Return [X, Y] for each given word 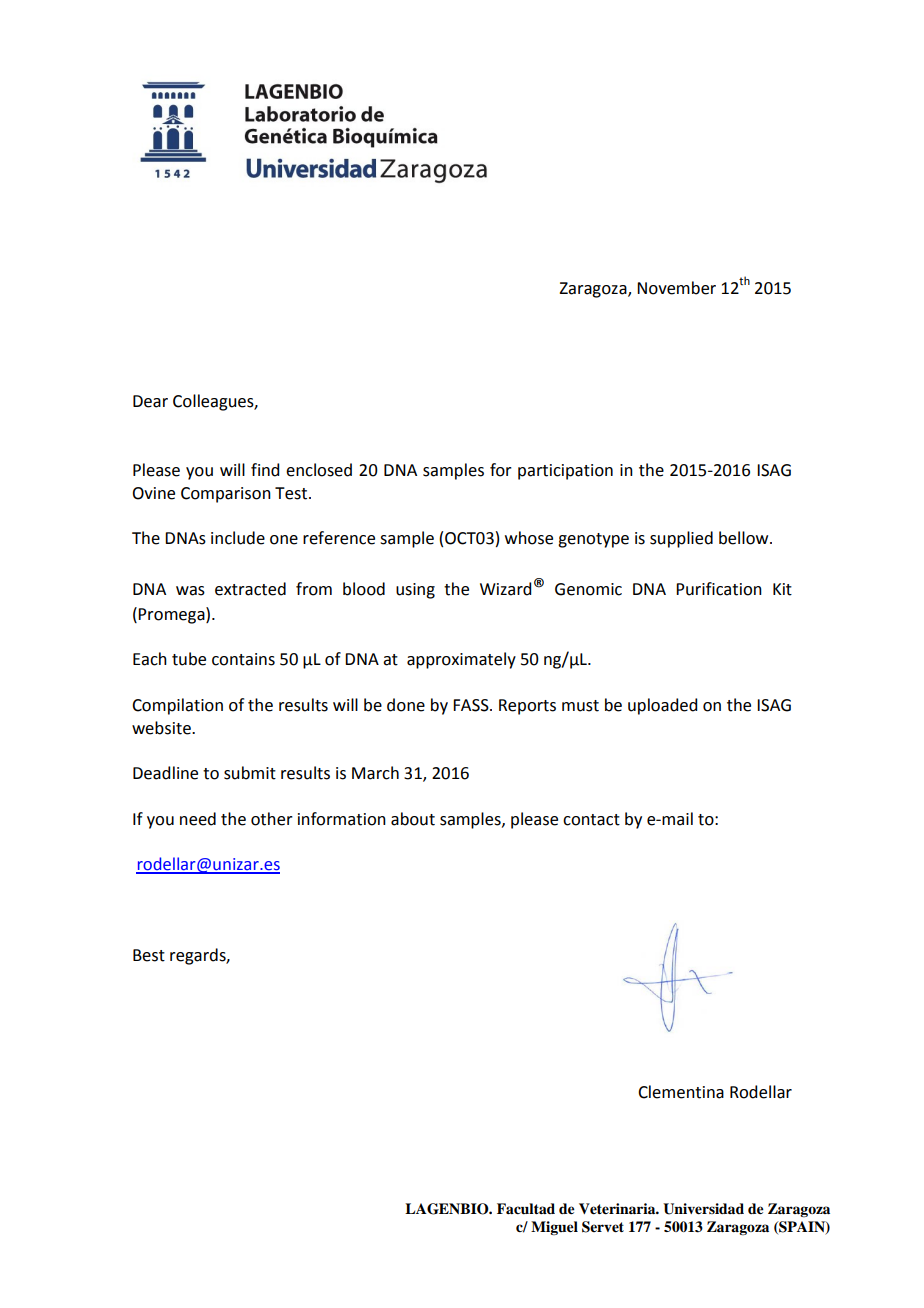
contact [591, 820]
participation [565, 472]
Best [149, 955]
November [676, 288]
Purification [719, 589]
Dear [150, 401]
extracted [250, 589]
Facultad [526, 1209]
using [415, 591]
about [413, 819]
